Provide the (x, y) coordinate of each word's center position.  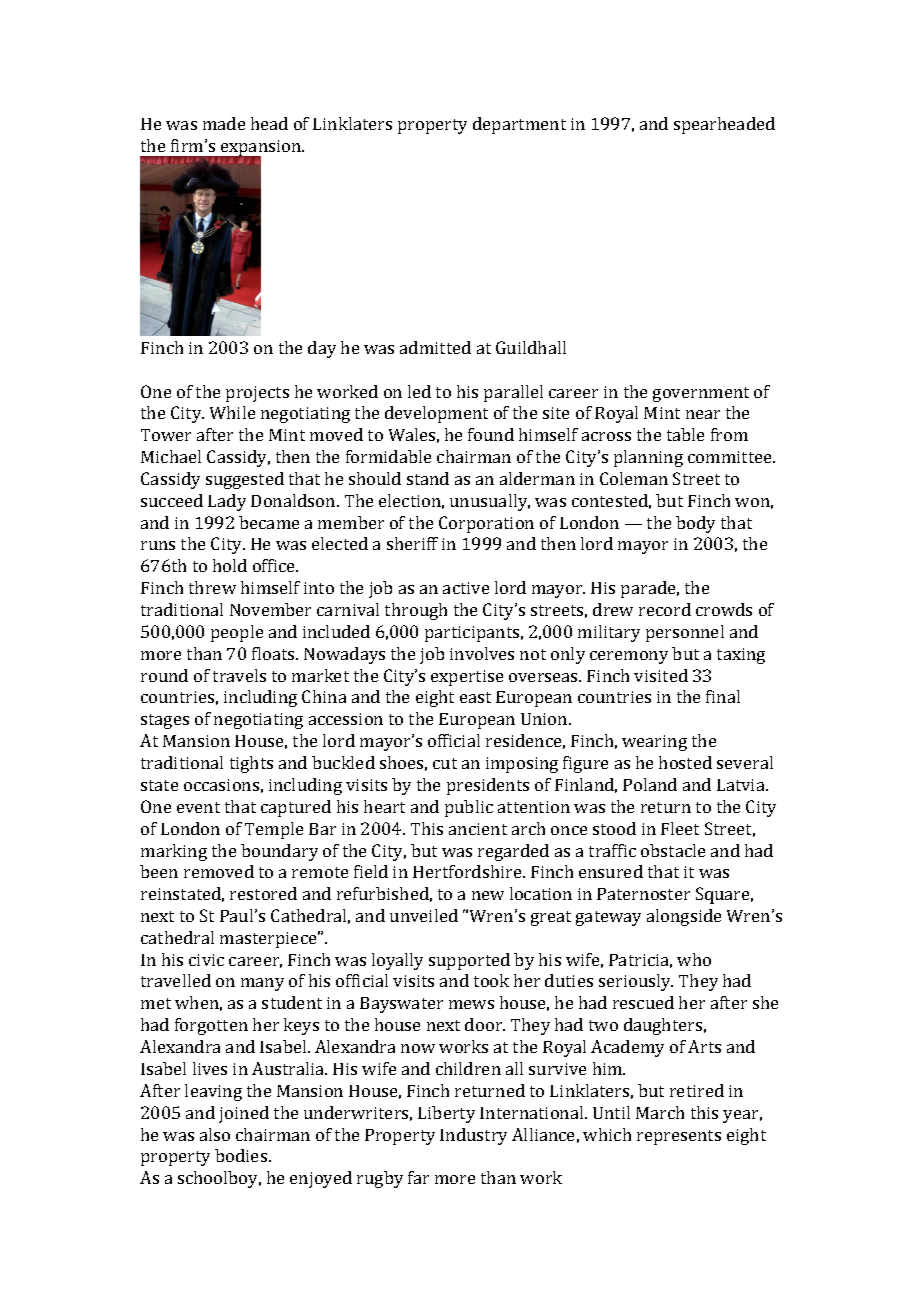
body (695, 524)
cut (445, 763)
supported (469, 961)
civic (206, 960)
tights (251, 764)
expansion (261, 149)
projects (257, 394)
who (694, 959)
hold (230, 565)
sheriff (412, 543)
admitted (435, 347)
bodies (242, 1155)
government (701, 394)
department (519, 125)
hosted (685, 762)
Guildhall (531, 347)
